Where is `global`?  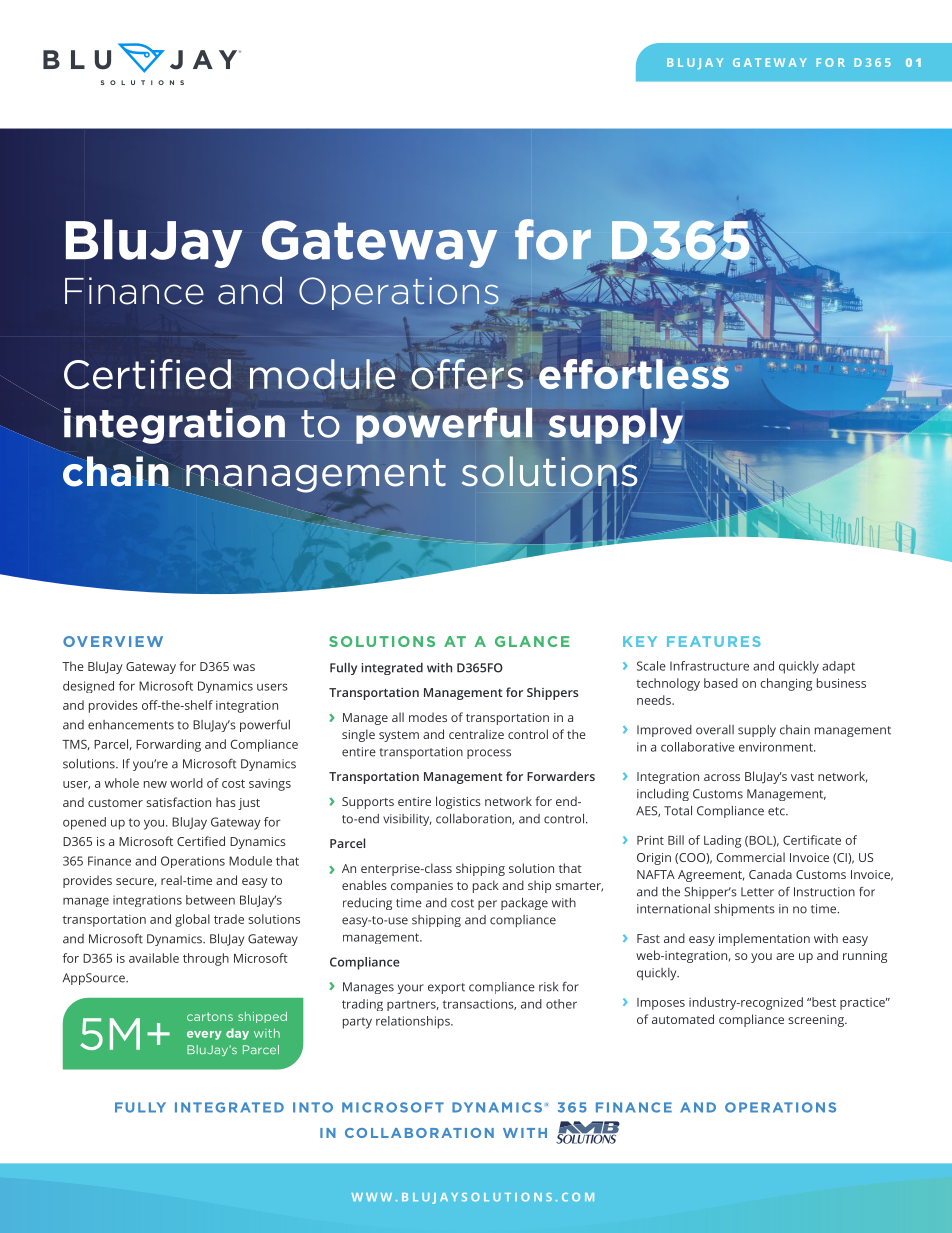 global is located at coordinates (192, 920).
